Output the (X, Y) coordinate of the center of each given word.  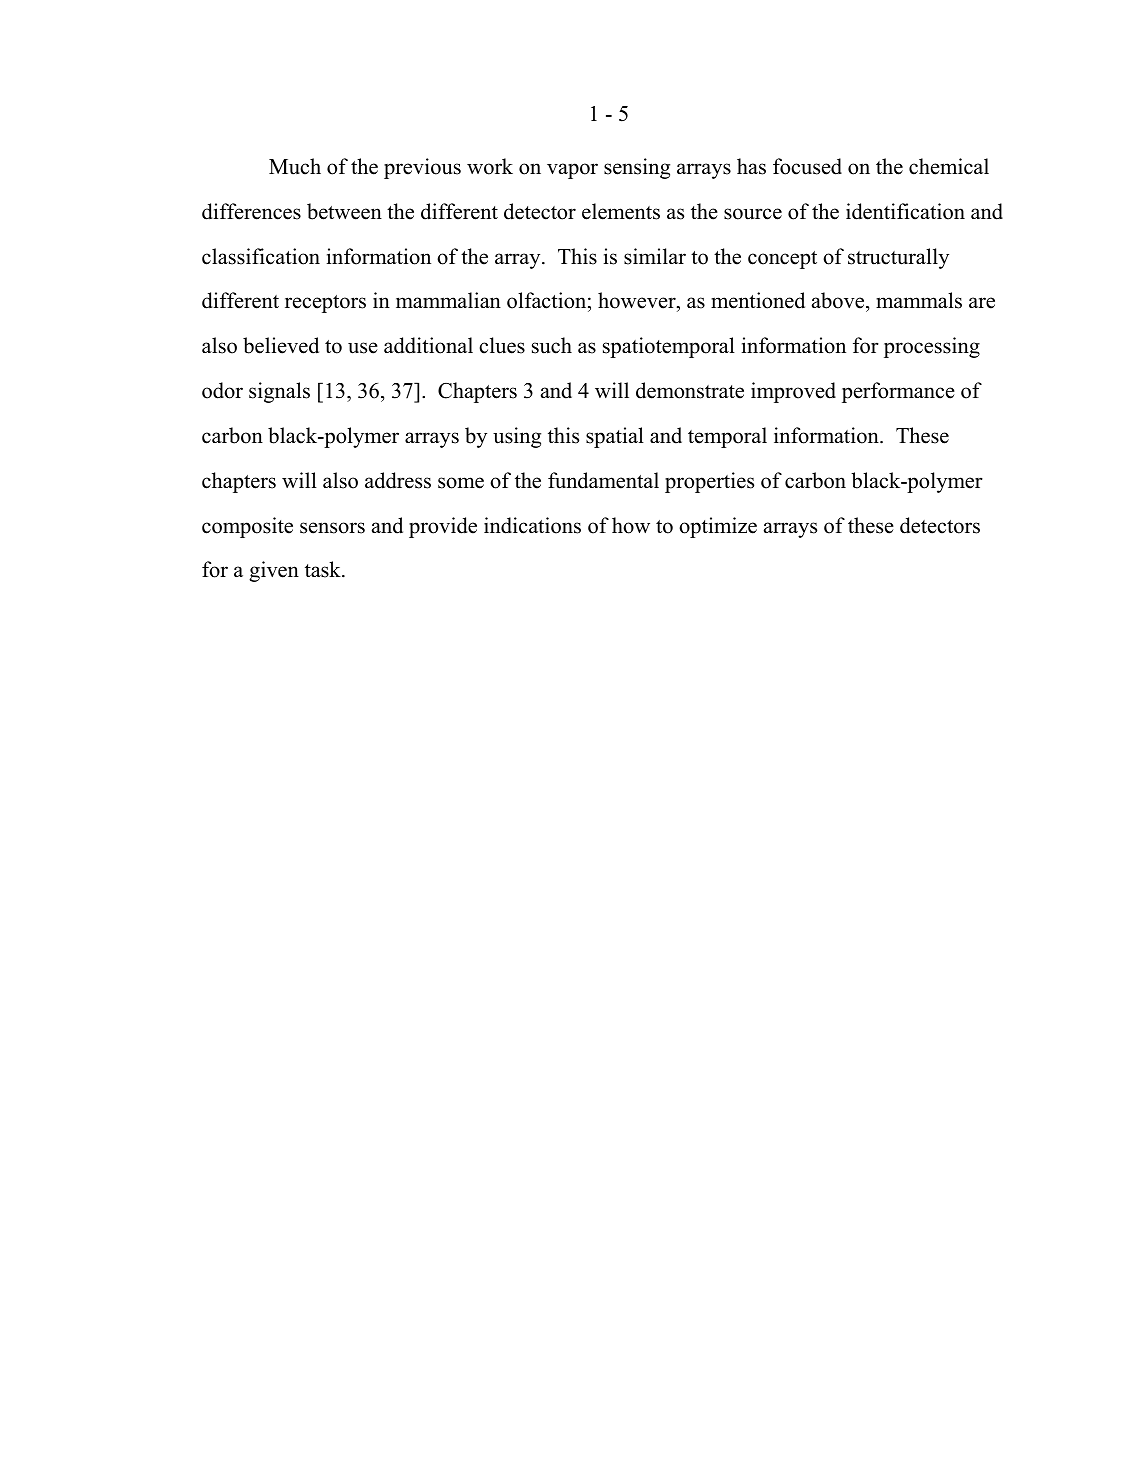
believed (281, 345)
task (324, 569)
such (552, 345)
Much (295, 166)
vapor (572, 171)
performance (898, 392)
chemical (949, 166)
